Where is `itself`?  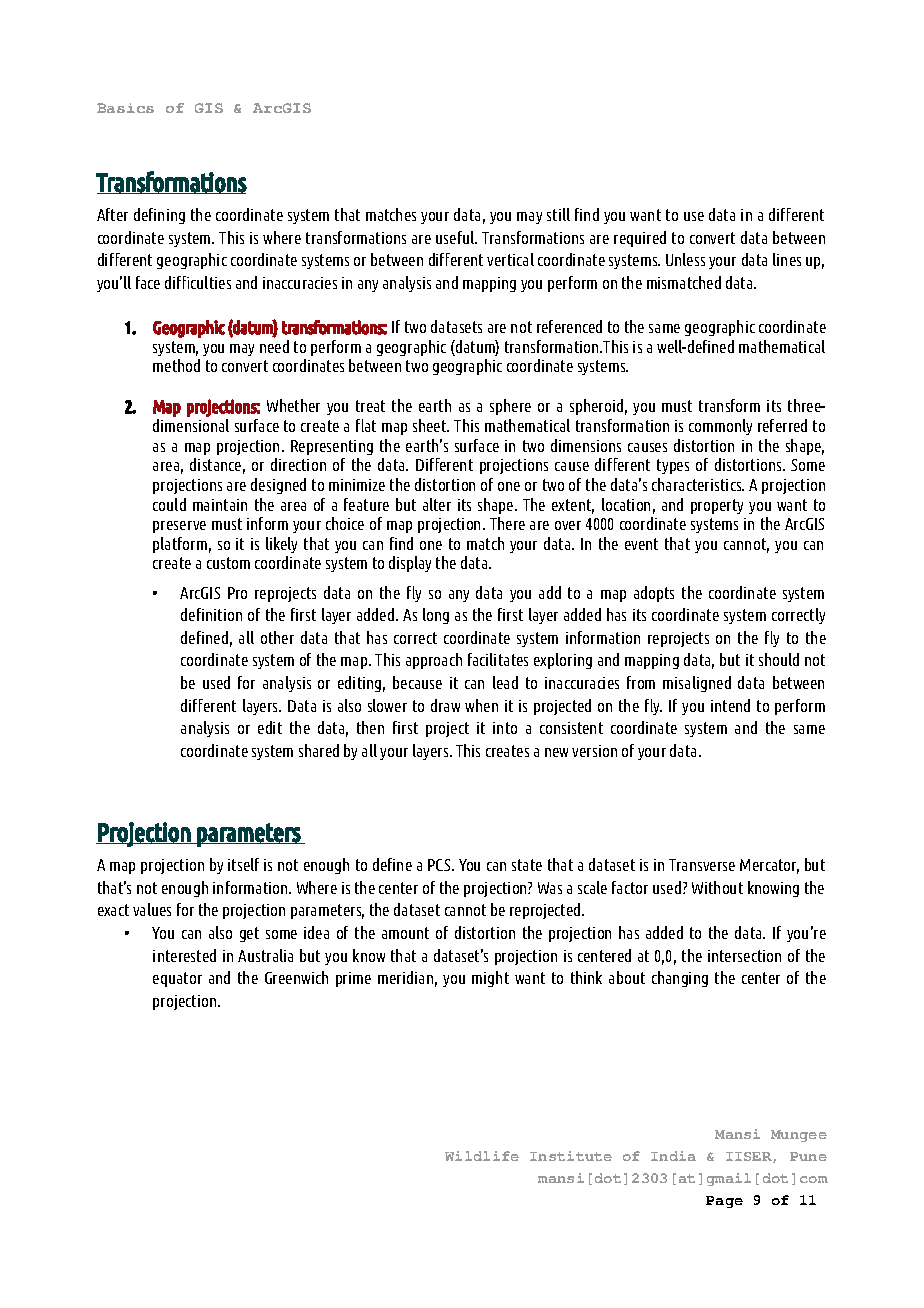 itself is located at coordinates (243, 864).
